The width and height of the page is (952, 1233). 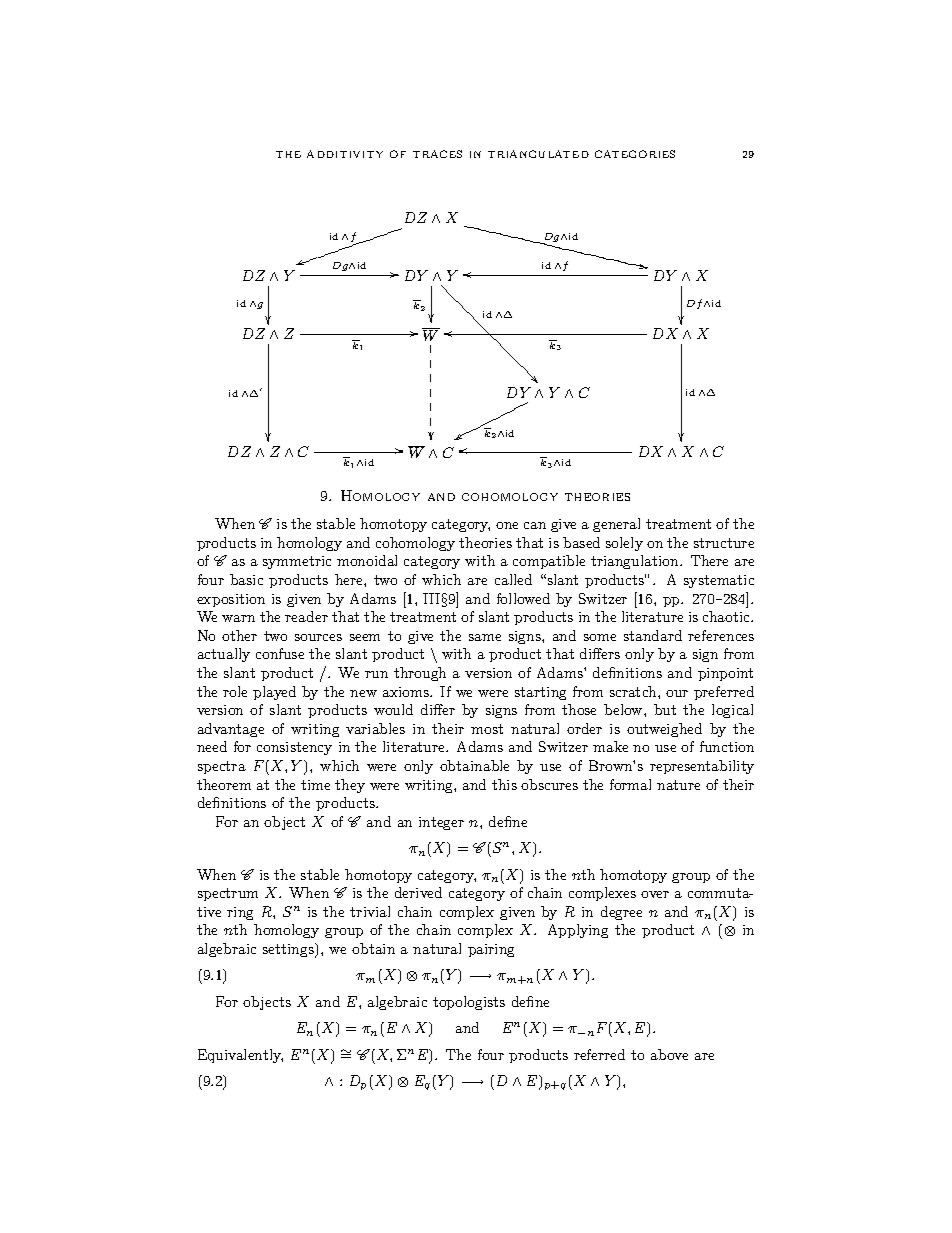 What do you see at coordinates (653, 635) in the page?
I see `standard` at bounding box center [653, 635].
